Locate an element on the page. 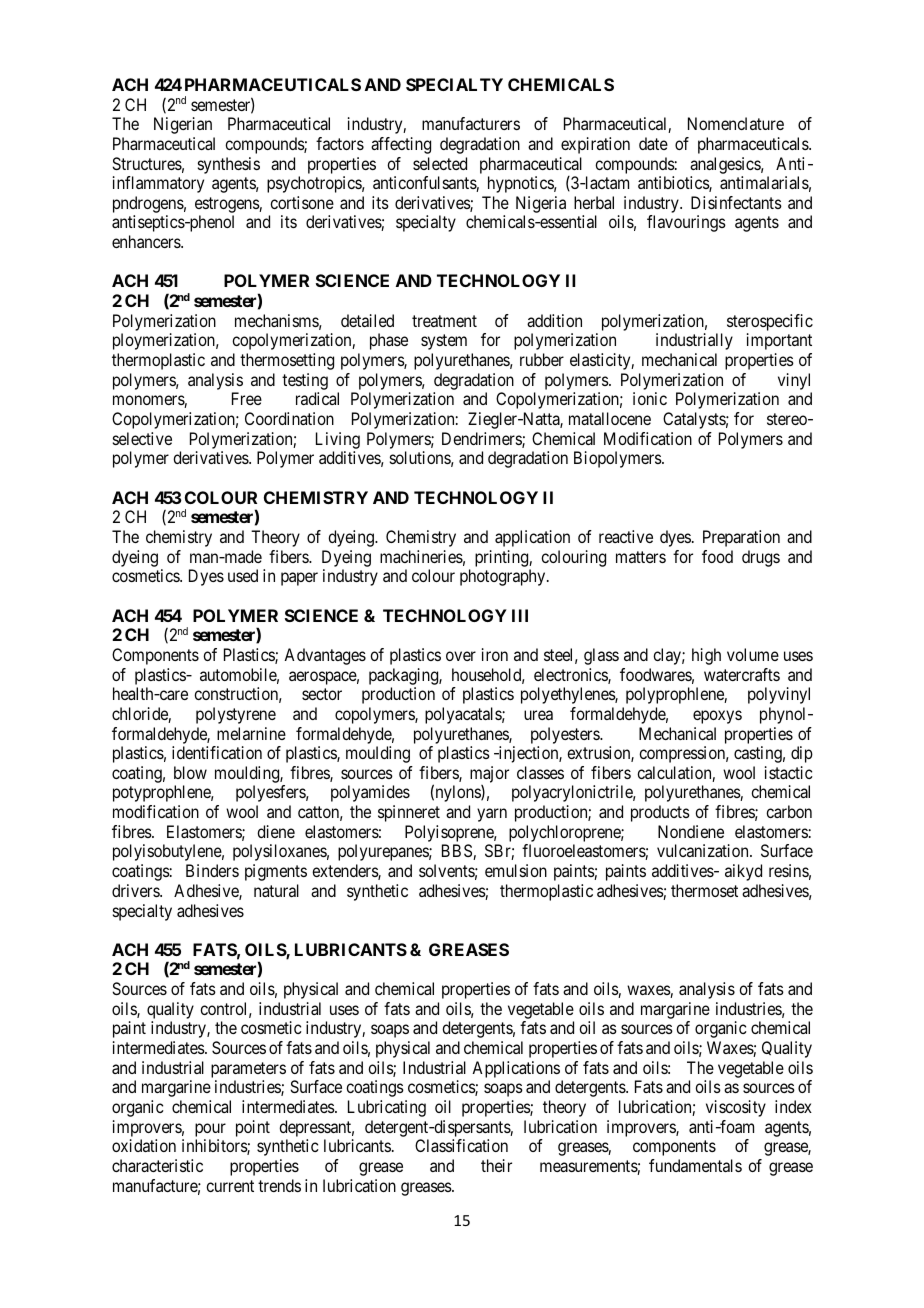  Preparation is located at coordinates (741, 538).
